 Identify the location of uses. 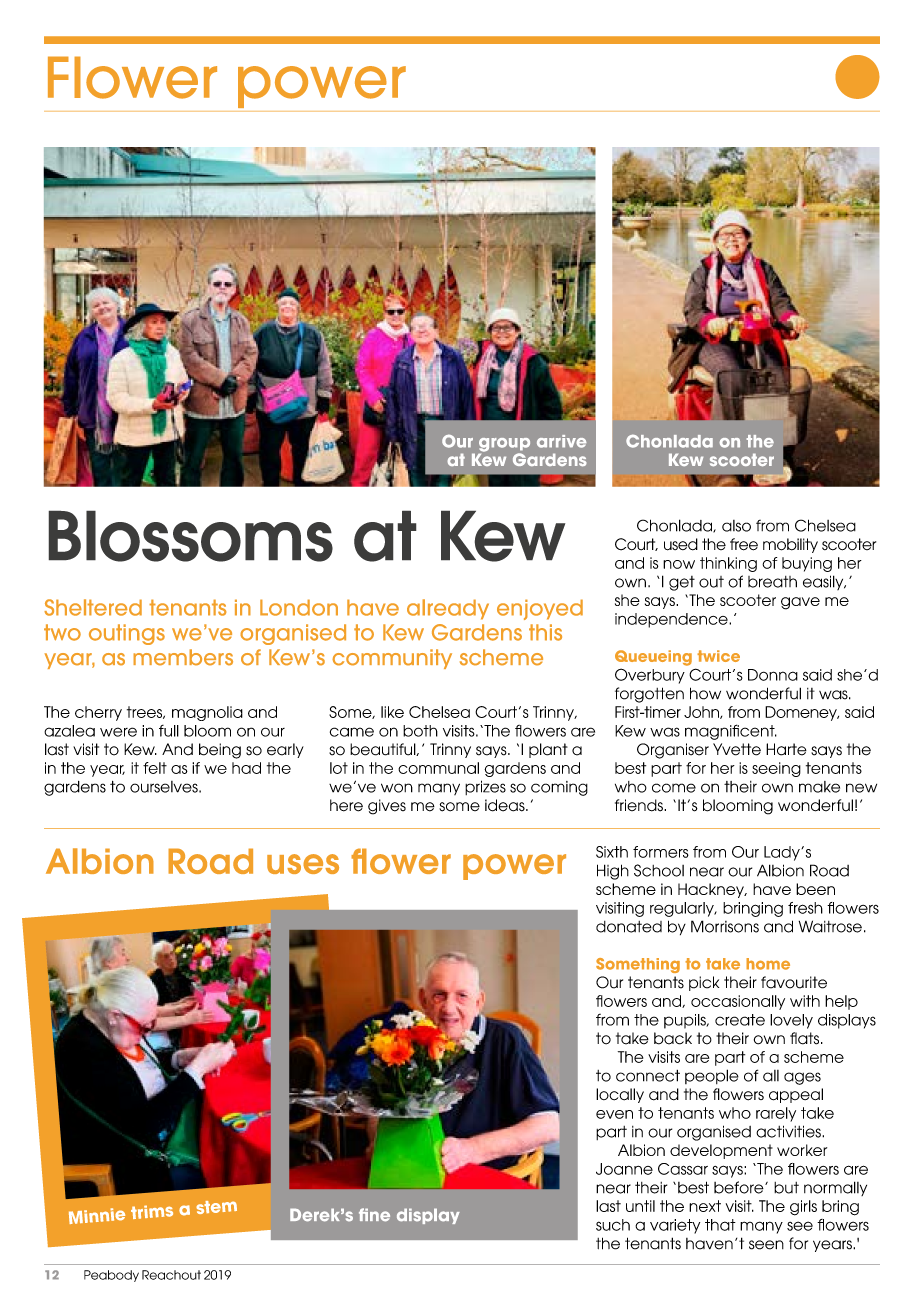
(303, 864).
